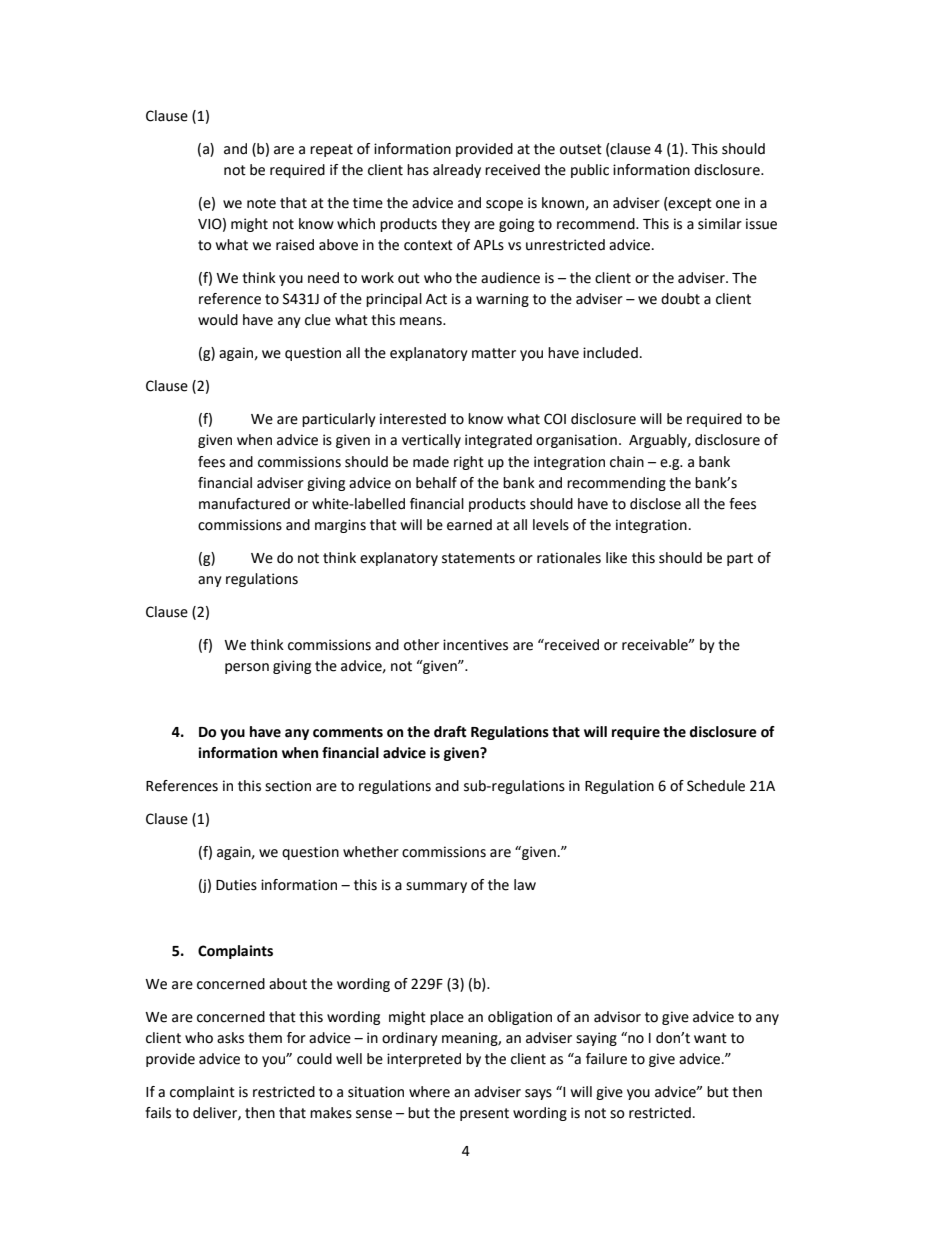 The image size is (952, 1233). What do you see at coordinates (716, 786) in the page?
I see `Schedule` at bounding box center [716, 786].
